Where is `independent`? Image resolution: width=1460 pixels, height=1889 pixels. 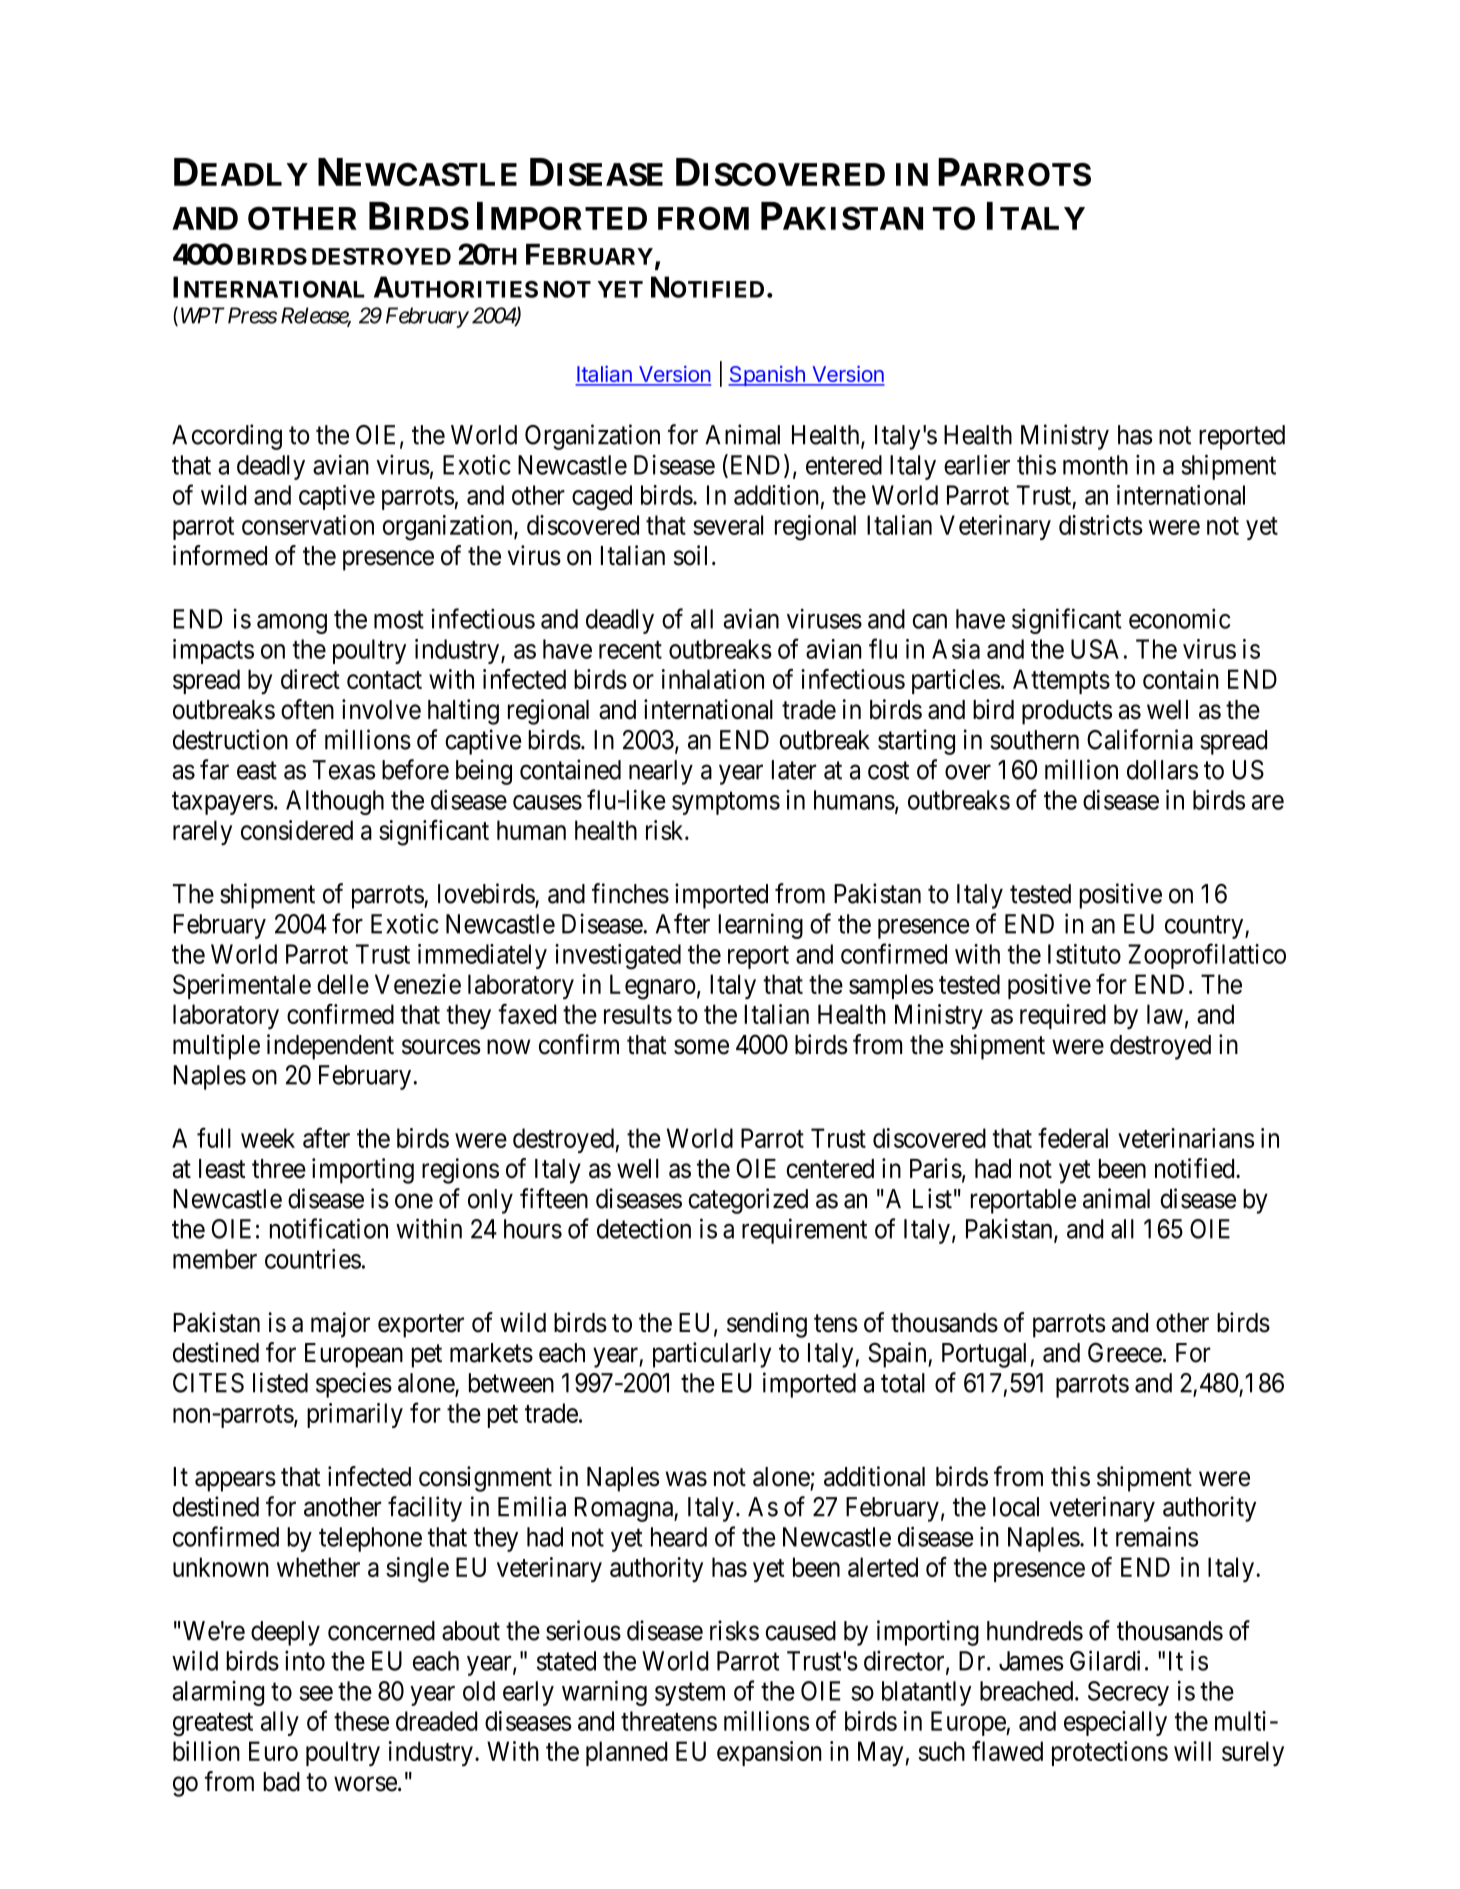
independent is located at coordinates (330, 1047).
